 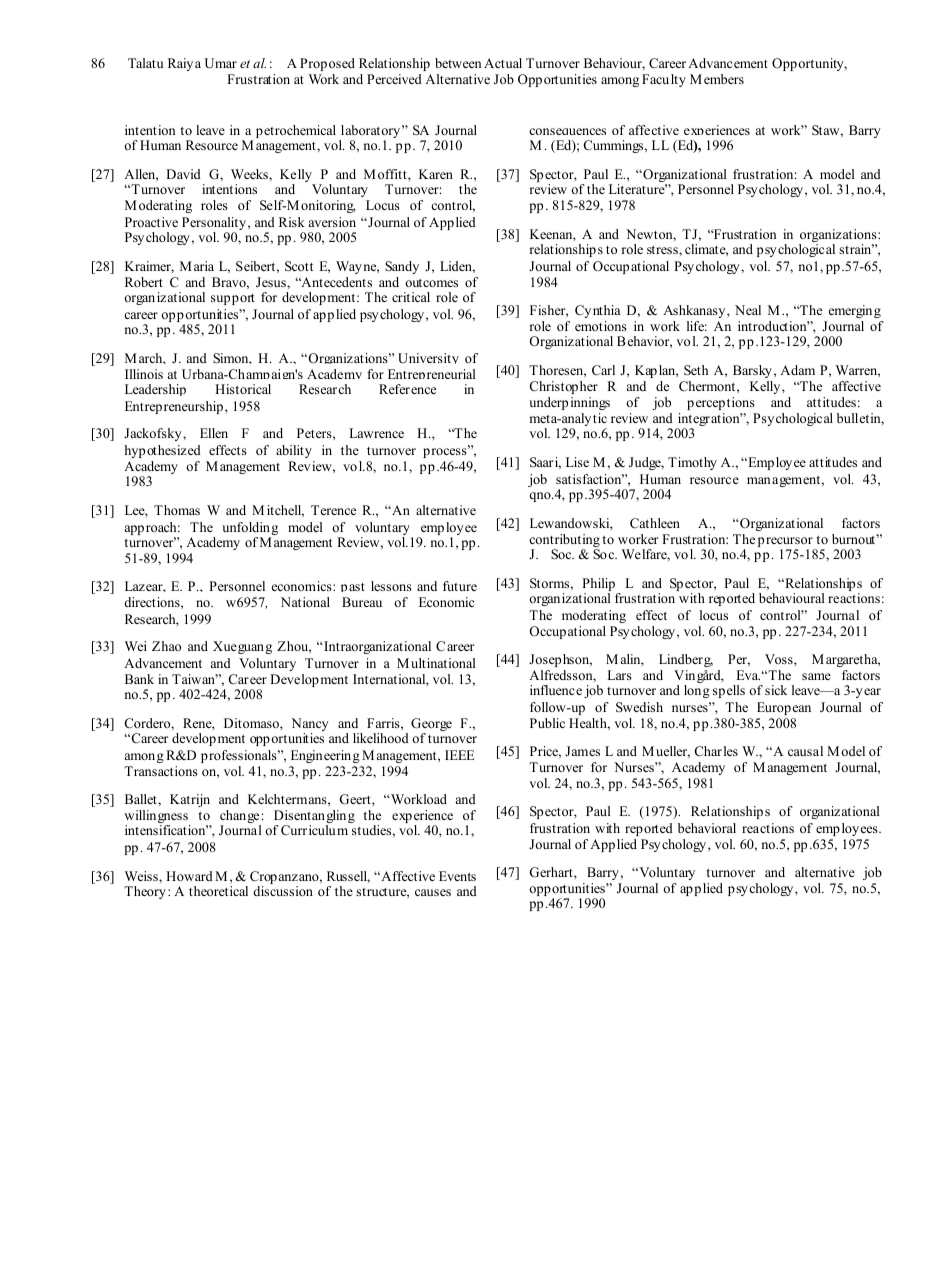 I want to click on Actual, so click(x=503, y=63).
